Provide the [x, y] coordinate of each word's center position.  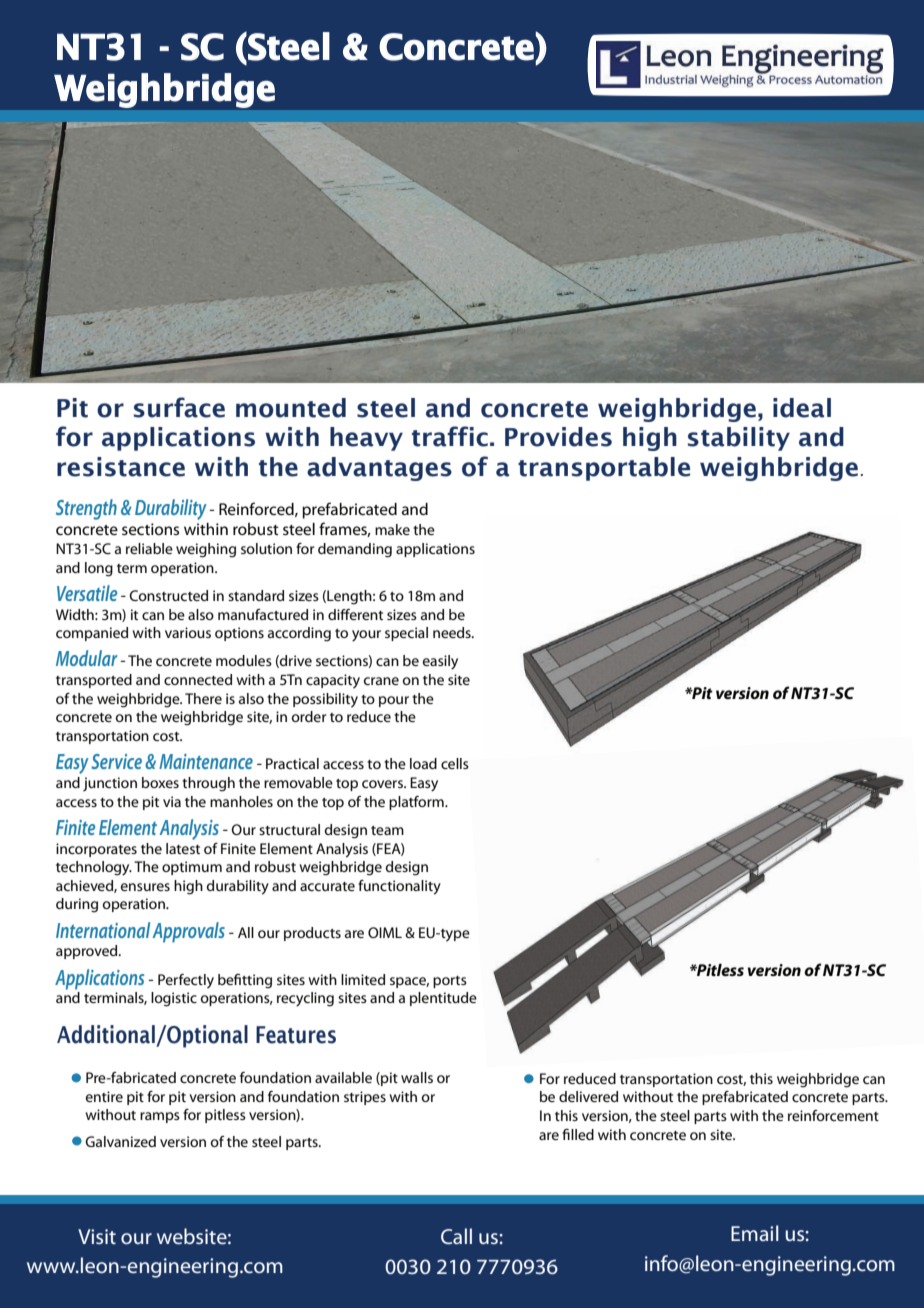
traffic [450, 436]
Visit [97, 1236]
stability [739, 439]
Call [456, 1236]
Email [755, 1233]
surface [179, 407]
